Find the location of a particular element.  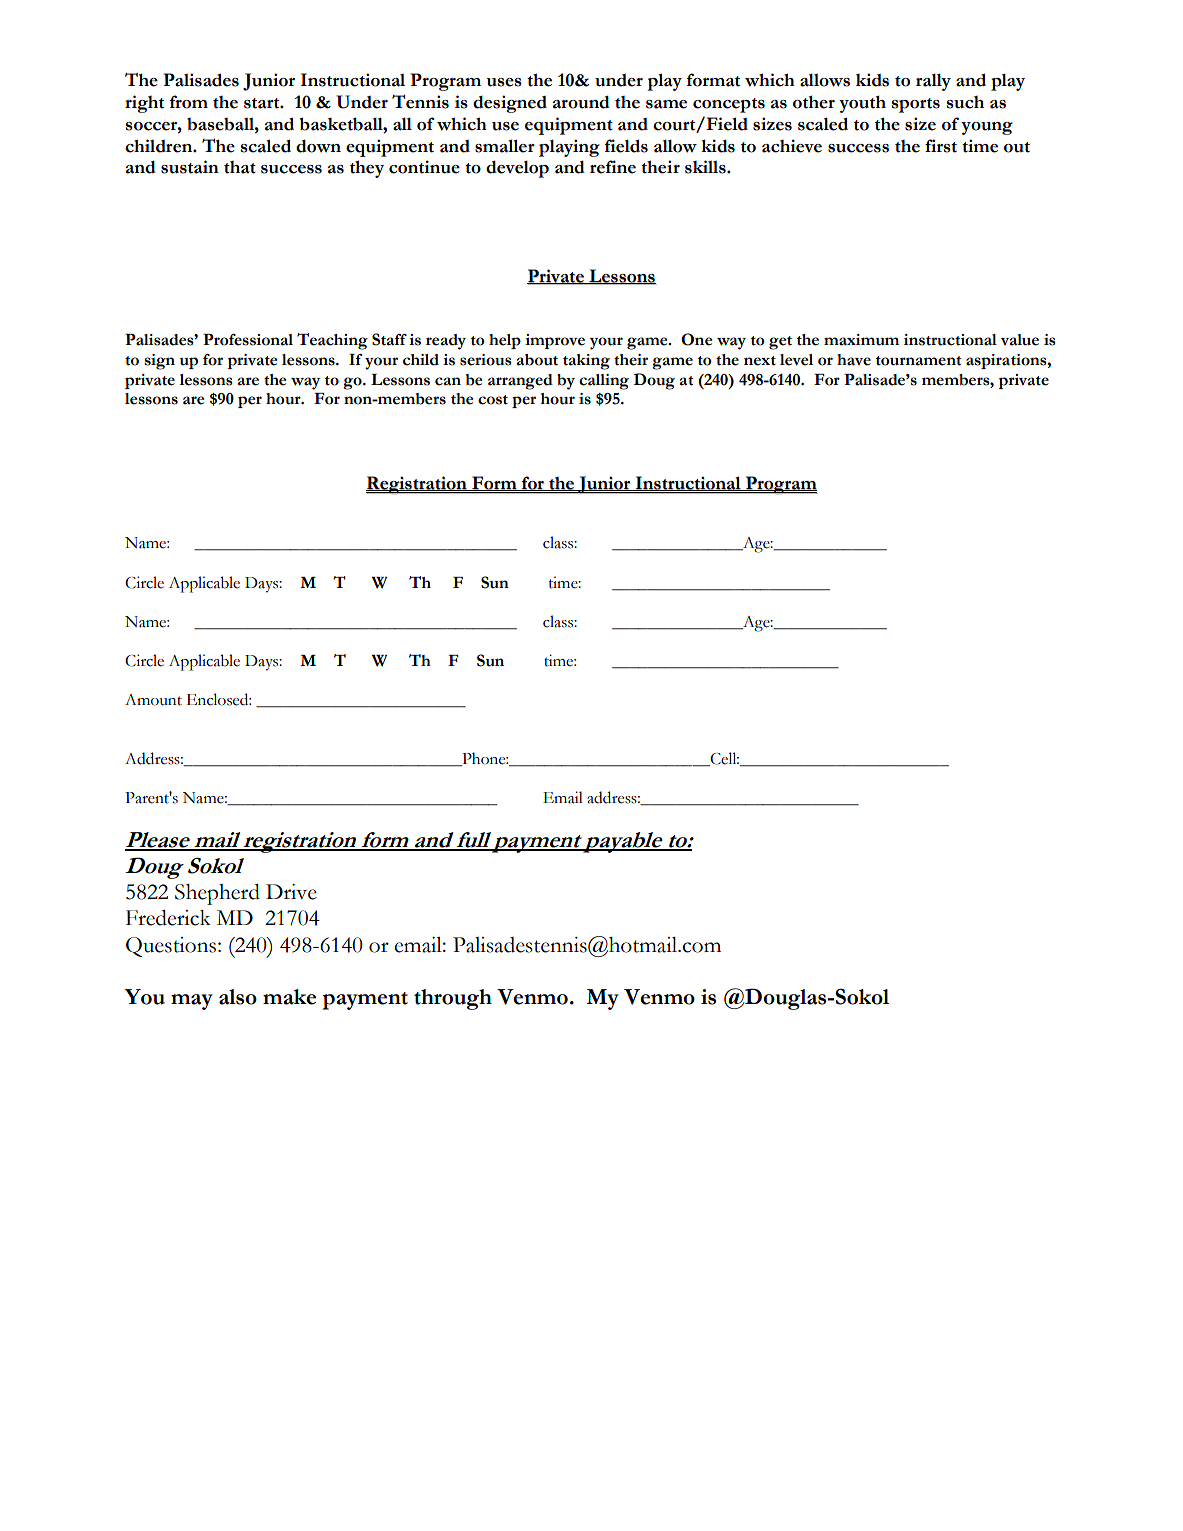

Professional is located at coordinates (248, 340).
